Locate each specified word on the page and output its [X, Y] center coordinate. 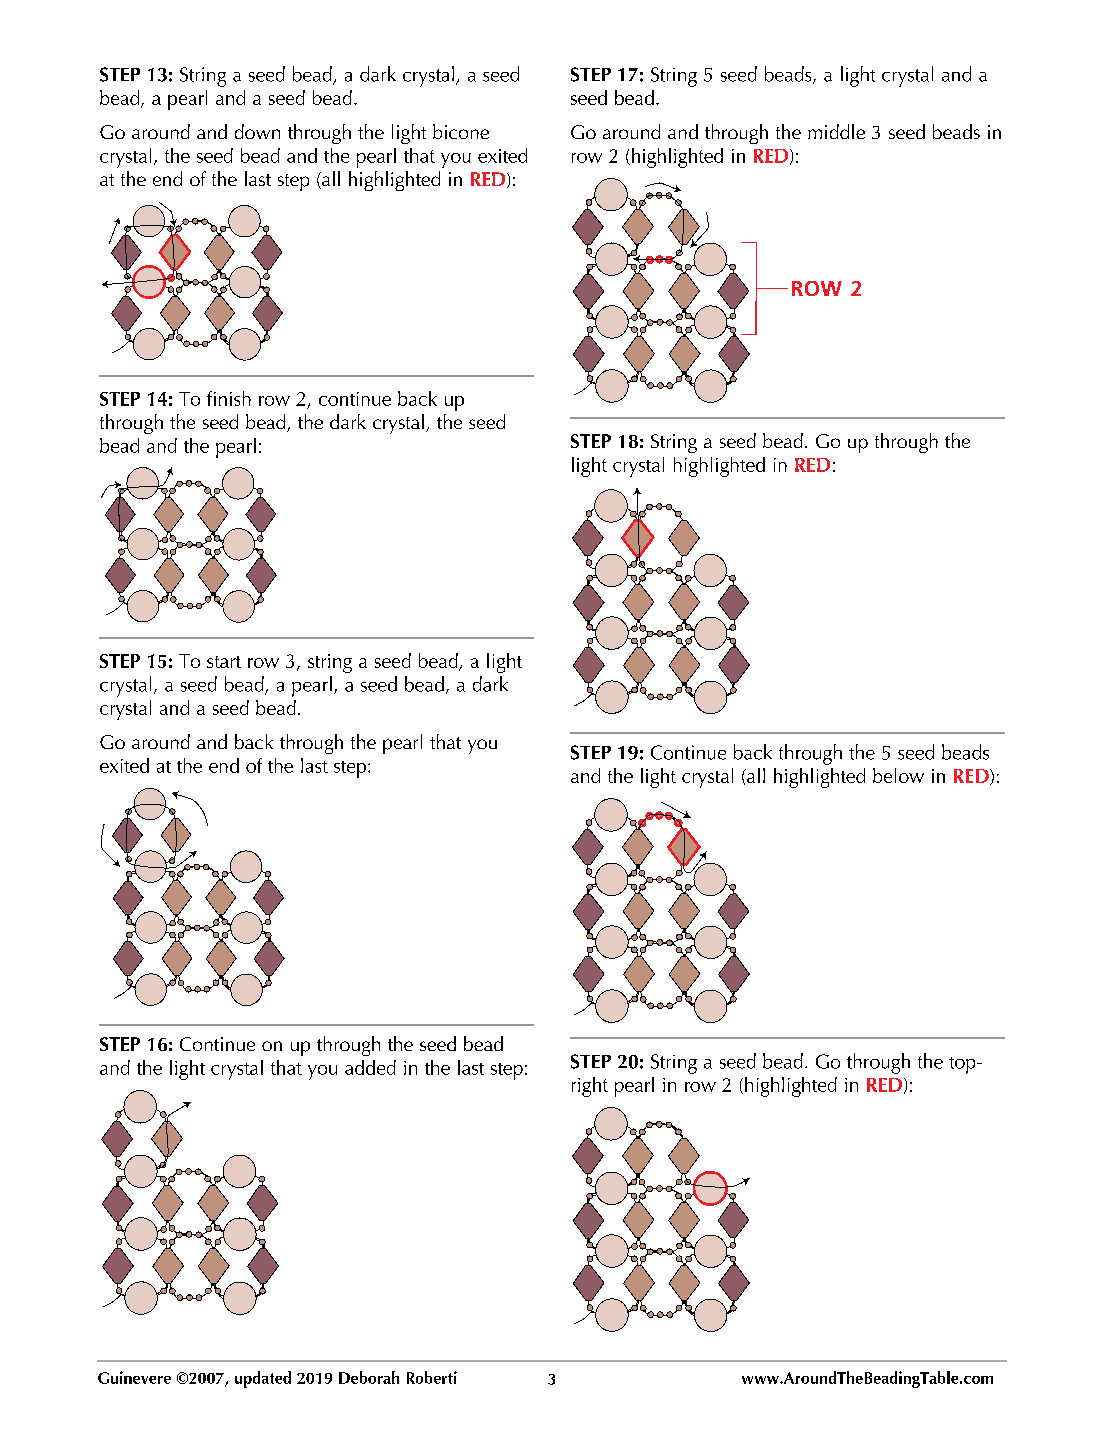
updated [263, 1379]
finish [229, 398]
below [898, 775]
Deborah [369, 1377]
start [224, 662]
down [257, 131]
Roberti [432, 1377]
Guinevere [134, 1377]
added [370, 1067]
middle [836, 131]
